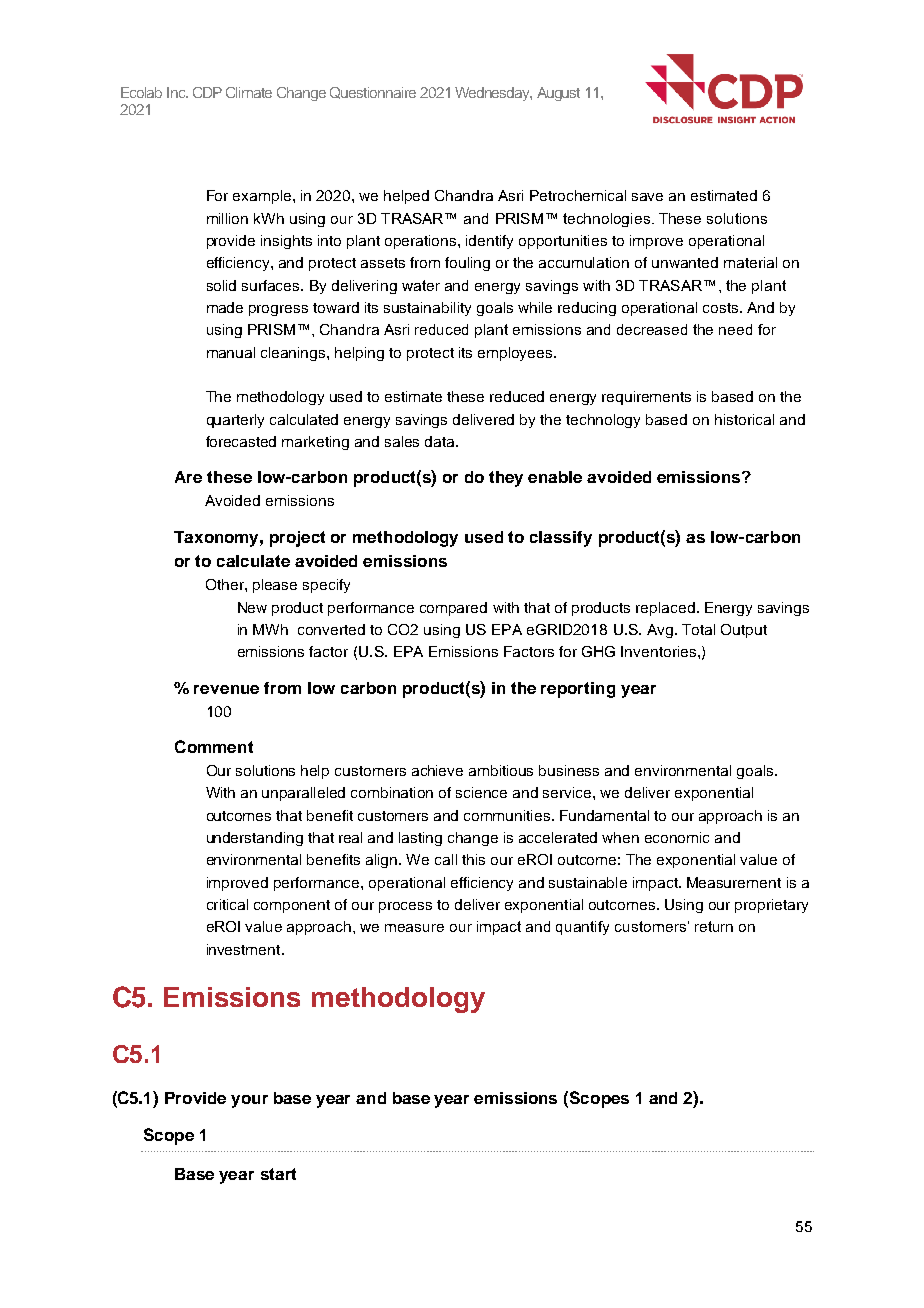 The image size is (924, 1308). I want to click on Wednesday, so click(493, 94).
